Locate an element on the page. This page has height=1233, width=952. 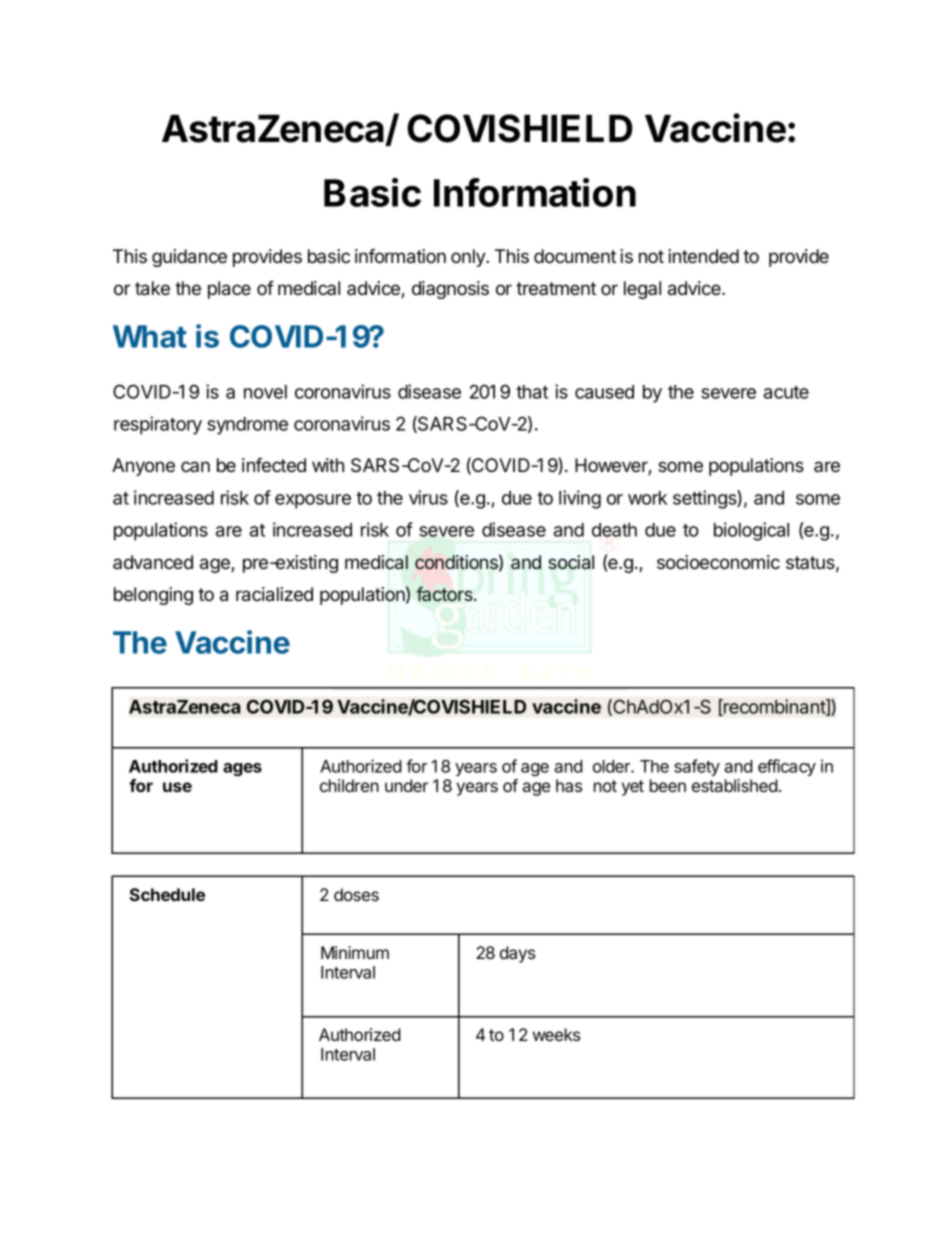
factors is located at coordinates (445, 594).
